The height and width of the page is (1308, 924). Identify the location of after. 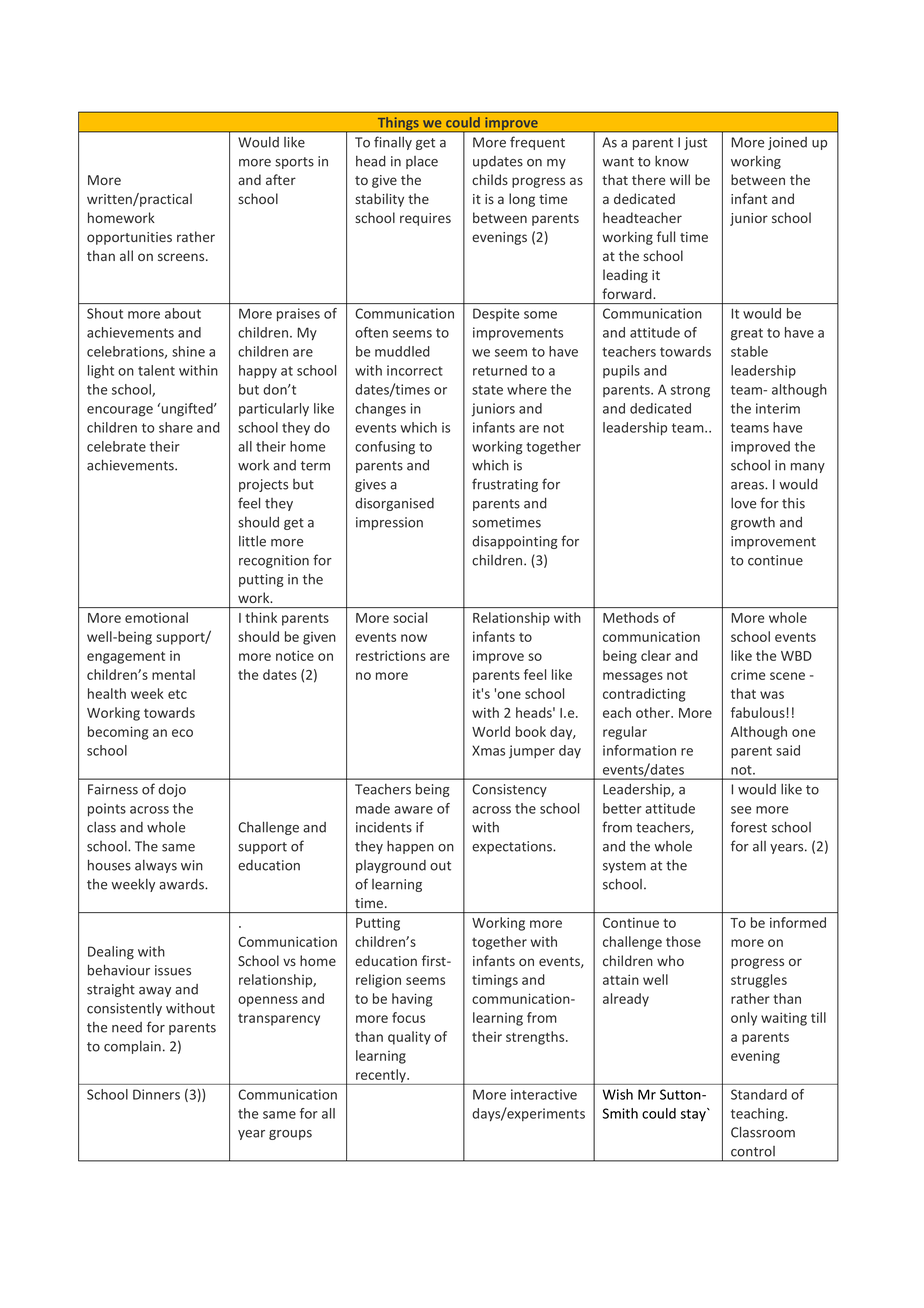
(281, 179).
